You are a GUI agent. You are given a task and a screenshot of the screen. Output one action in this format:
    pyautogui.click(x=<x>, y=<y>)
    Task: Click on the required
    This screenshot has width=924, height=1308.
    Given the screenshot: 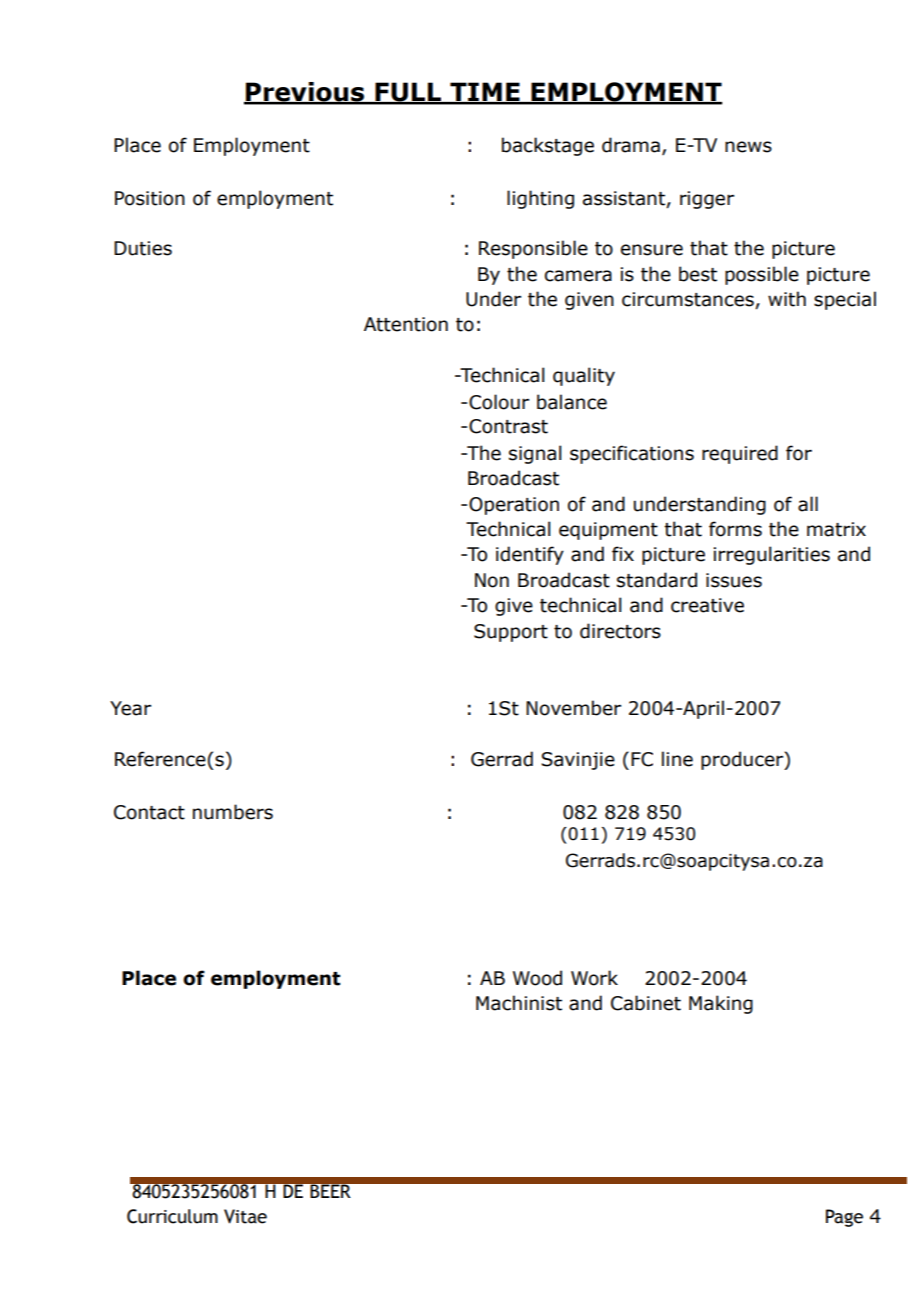 What is the action you would take?
    pyautogui.click(x=740, y=454)
